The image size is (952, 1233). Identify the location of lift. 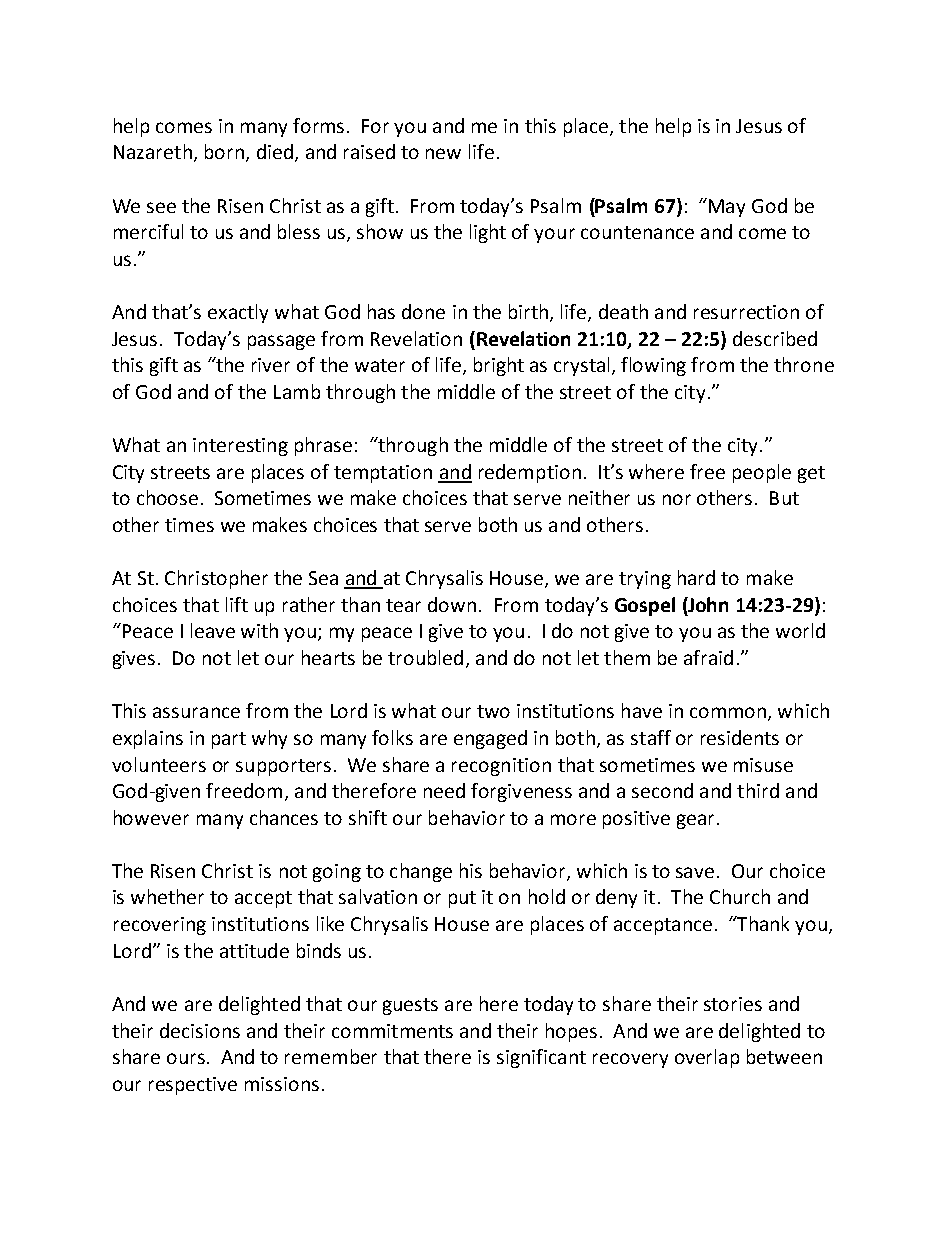
(237, 604).
